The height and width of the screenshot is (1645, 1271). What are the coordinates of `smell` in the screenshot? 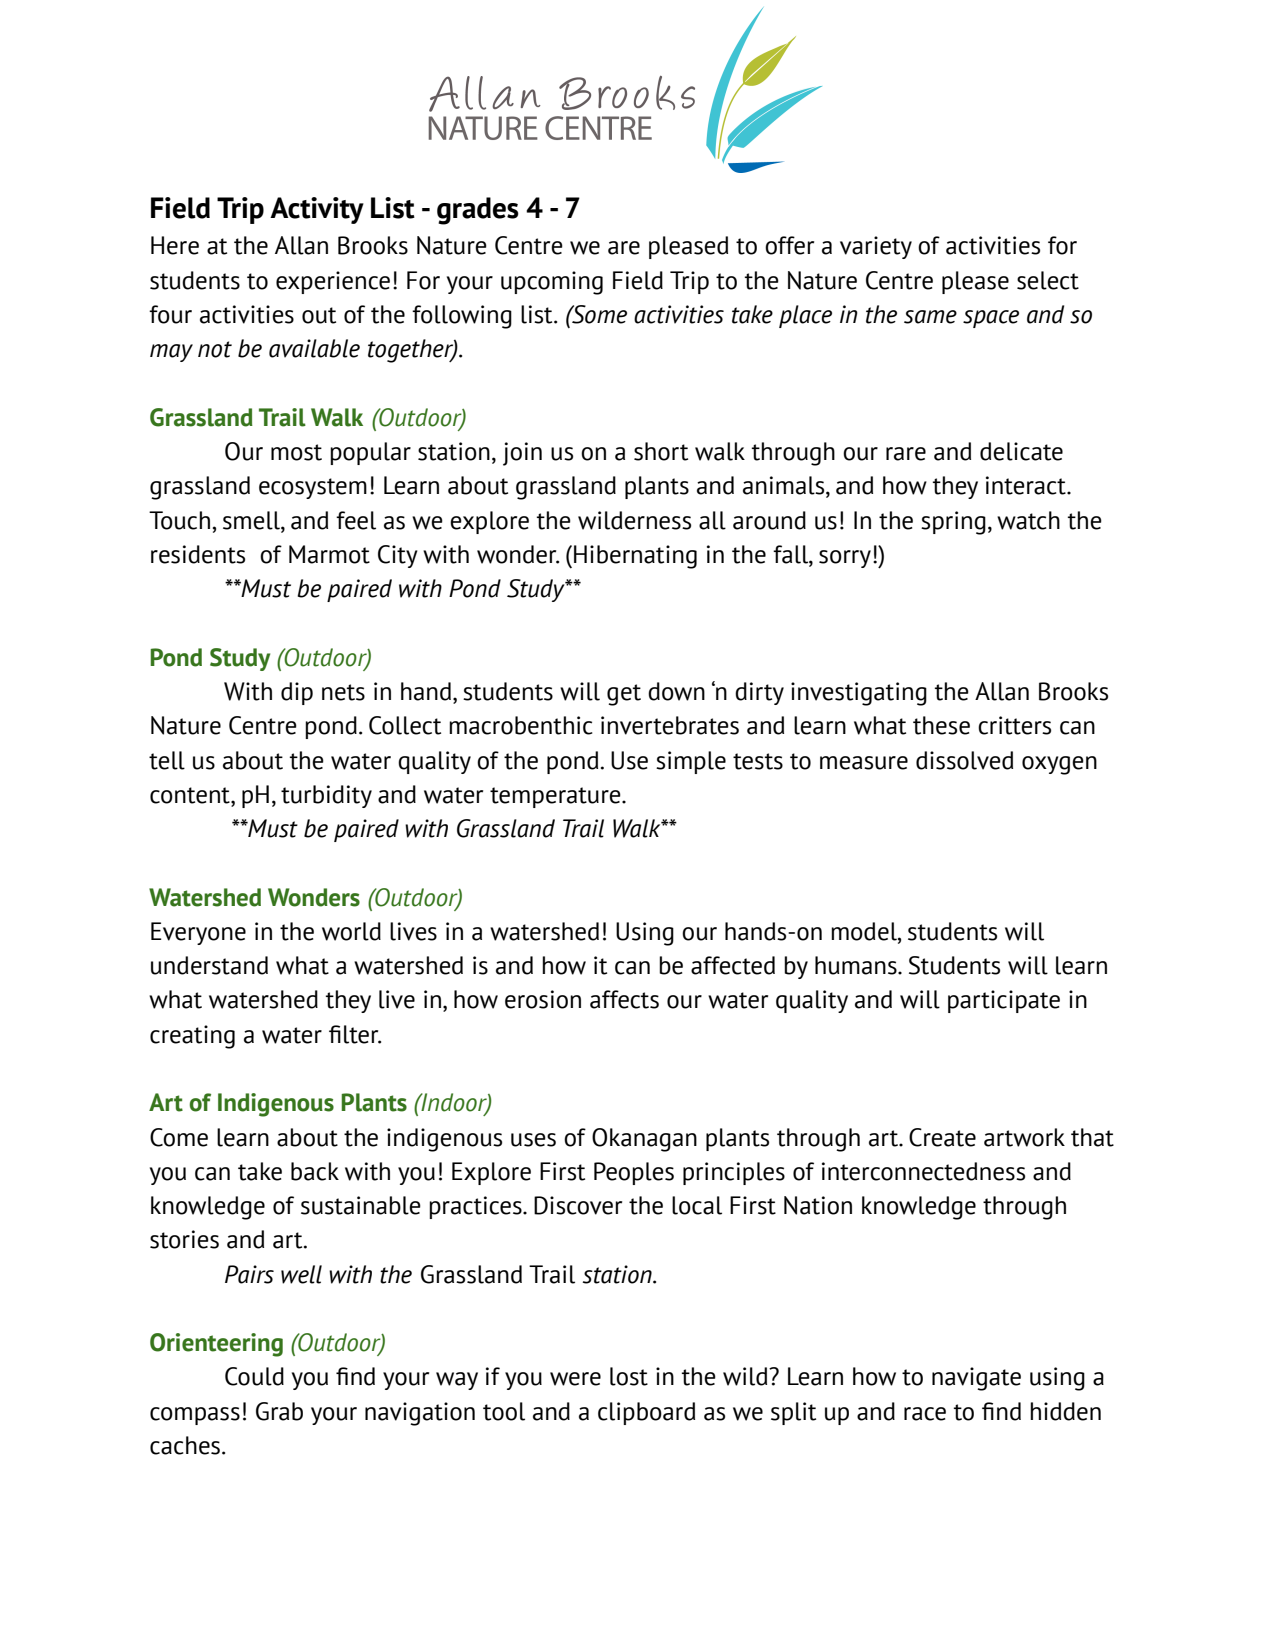 It's located at (252, 520).
